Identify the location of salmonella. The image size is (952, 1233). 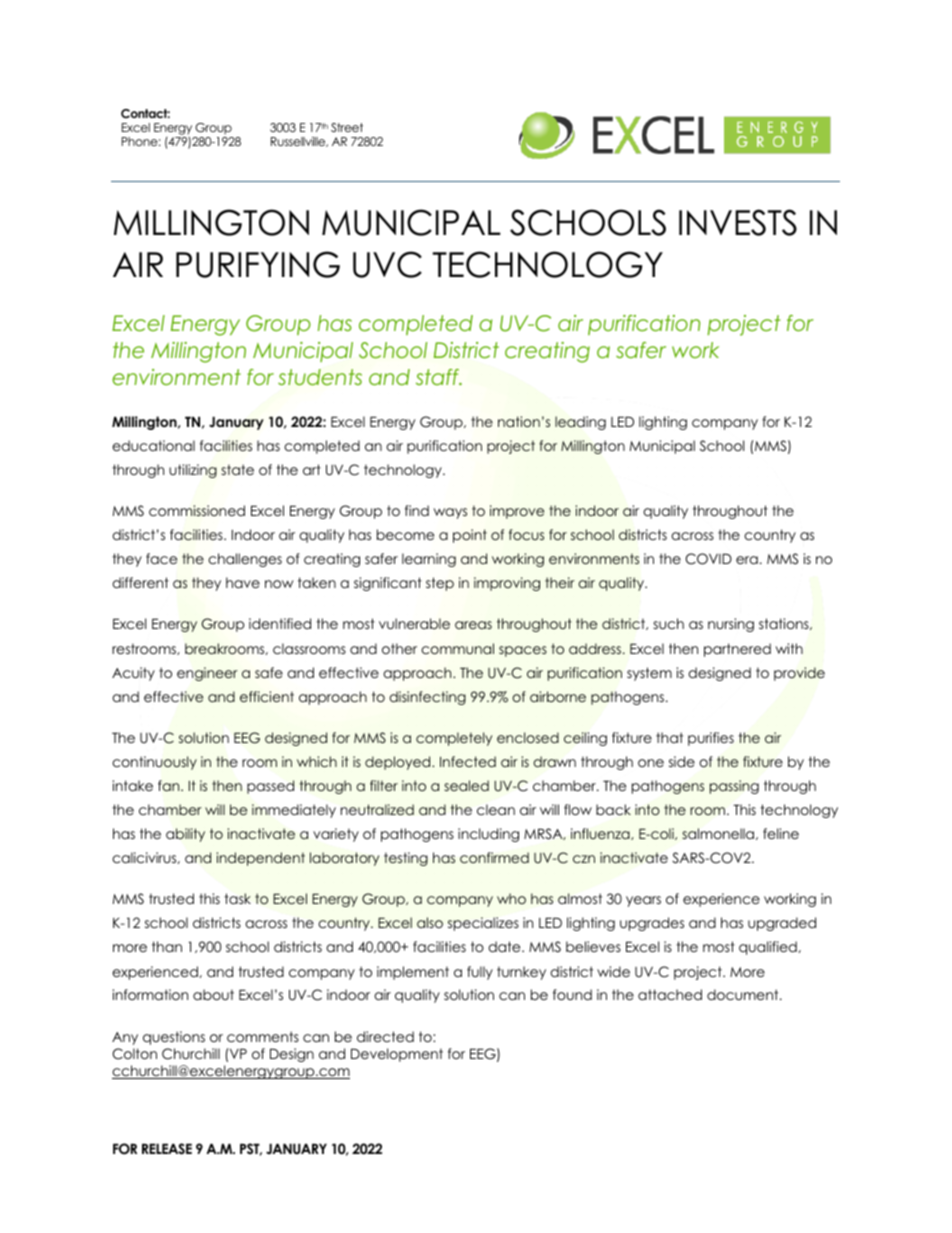
(719, 834).
